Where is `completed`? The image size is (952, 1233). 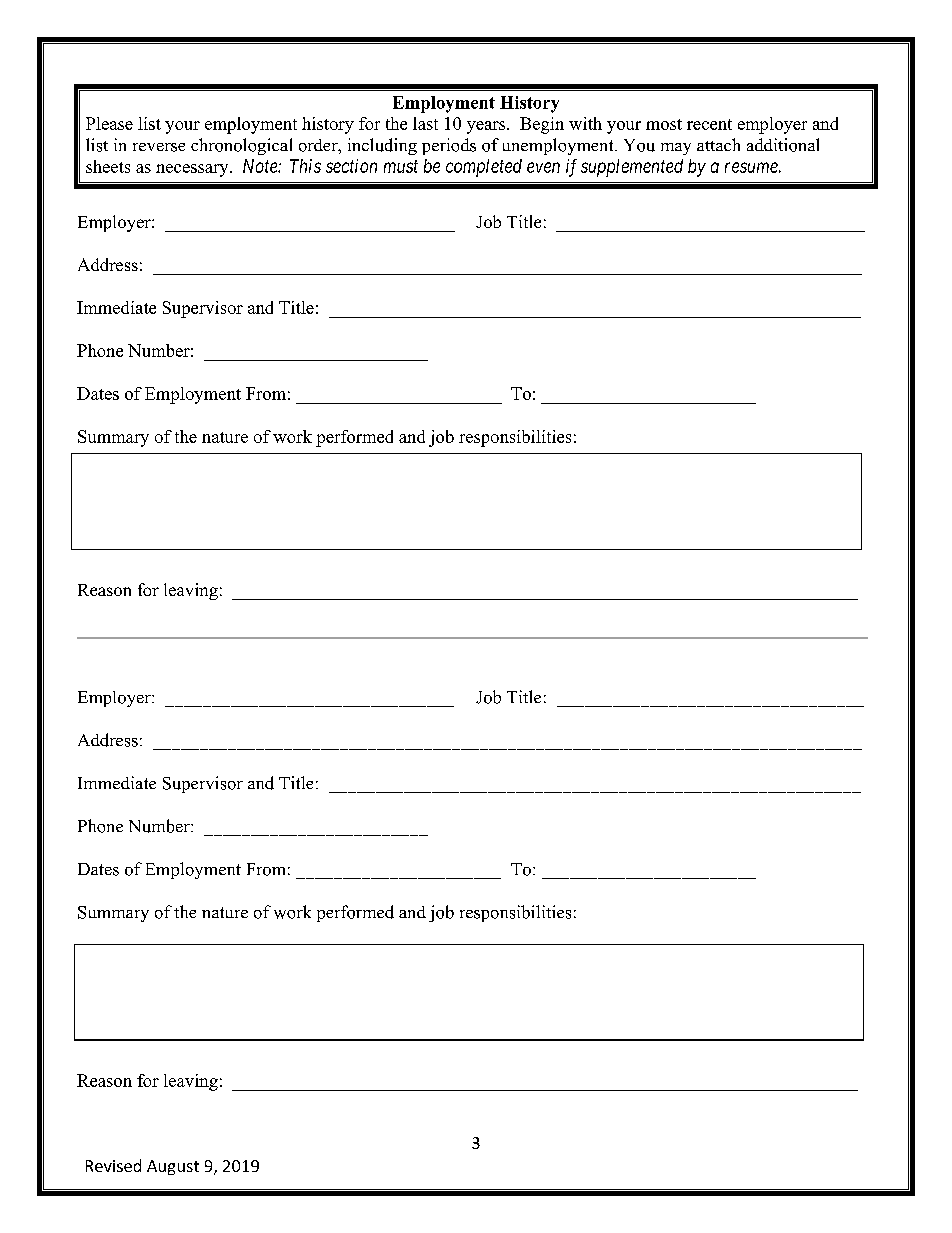
completed is located at coordinates (484, 168).
